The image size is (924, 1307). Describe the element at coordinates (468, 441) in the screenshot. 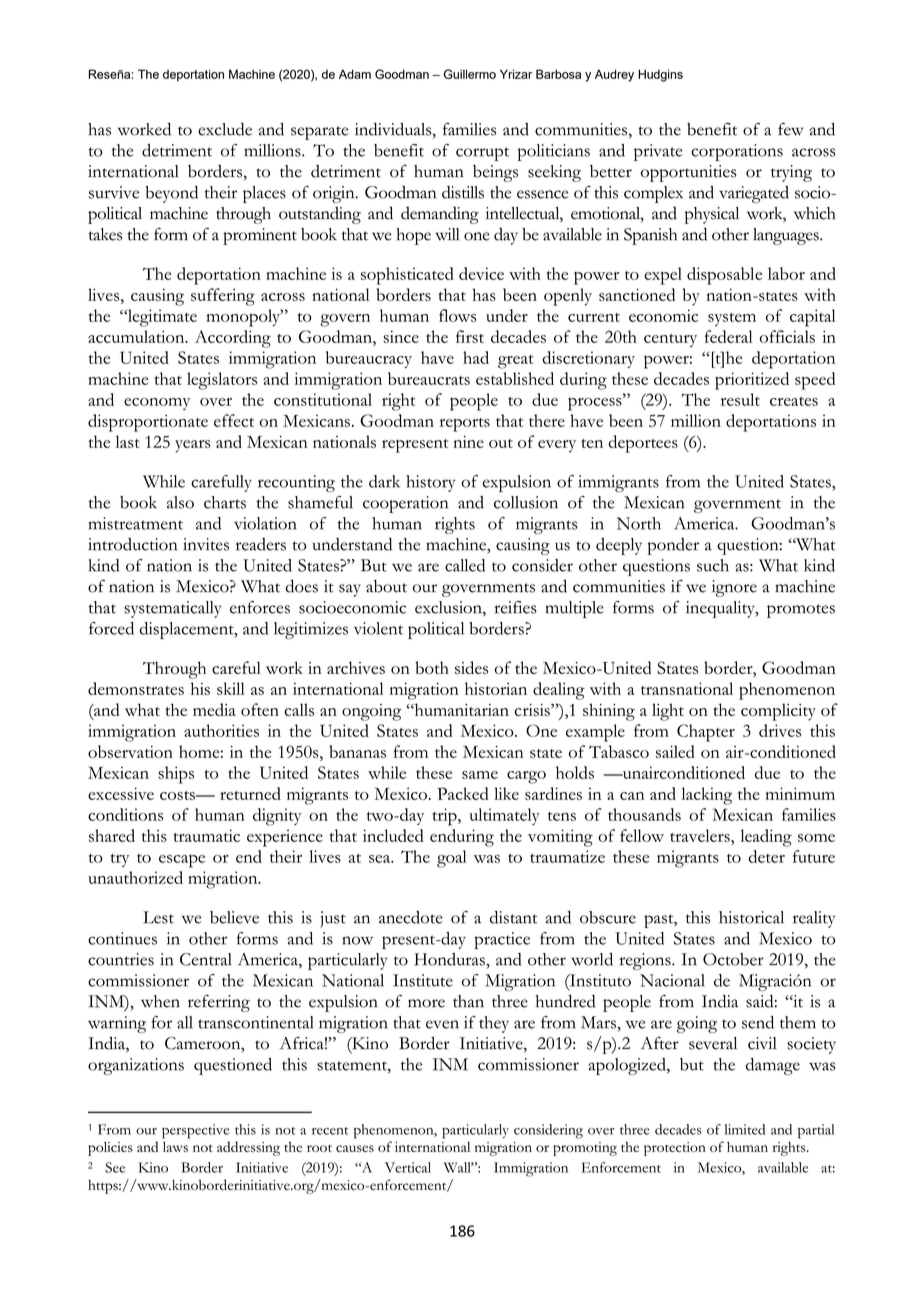

I see `nine` at that location.
